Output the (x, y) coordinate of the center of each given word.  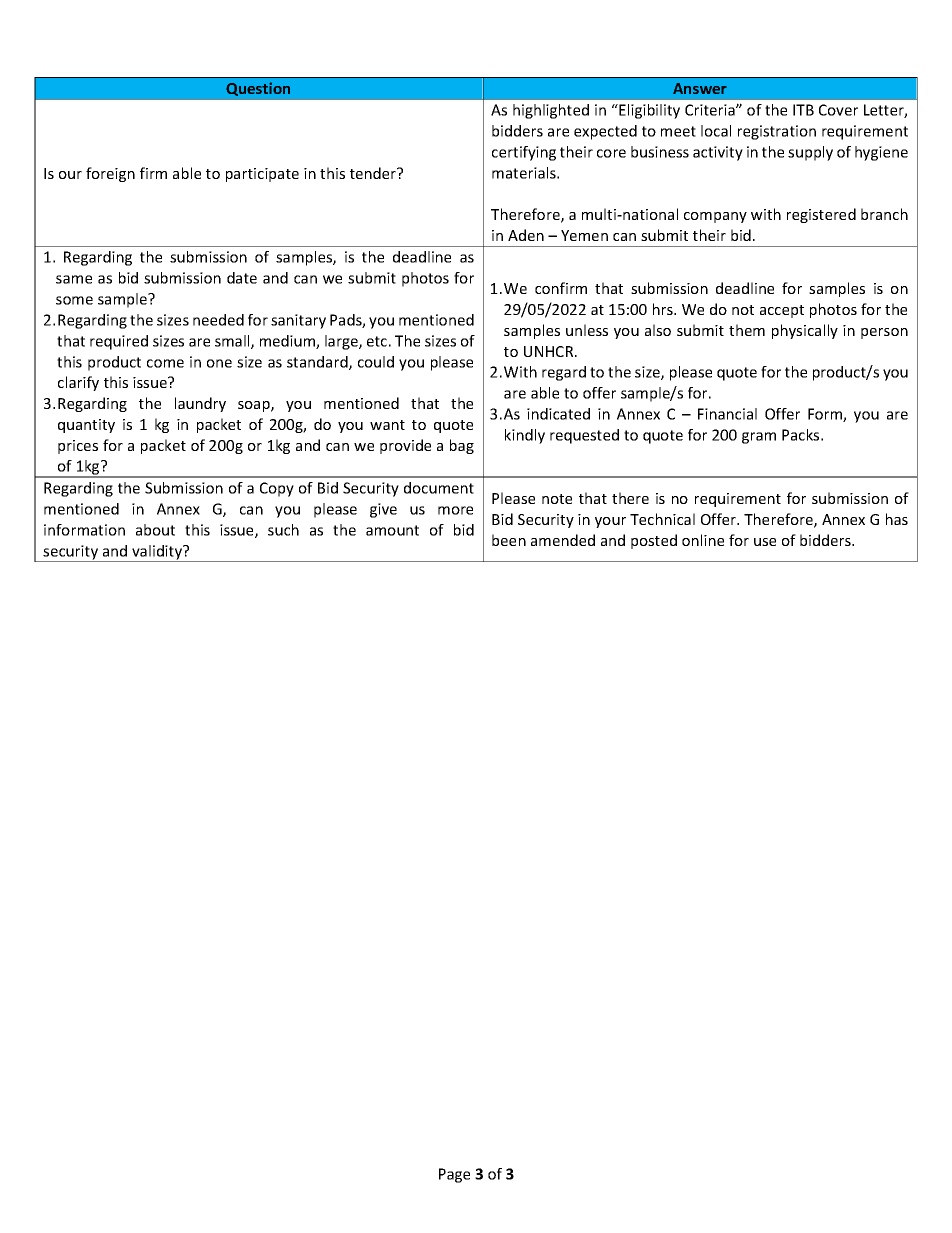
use (765, 542)
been (509, 540)
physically (805, 331)
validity (157, 553)
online (703, 540)
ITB (803, 110)
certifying (524, 153)
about (155, 530)
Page (454, 1175)
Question (258, 89)
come (165, 363)
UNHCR (550, 351)
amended (563, 540)
